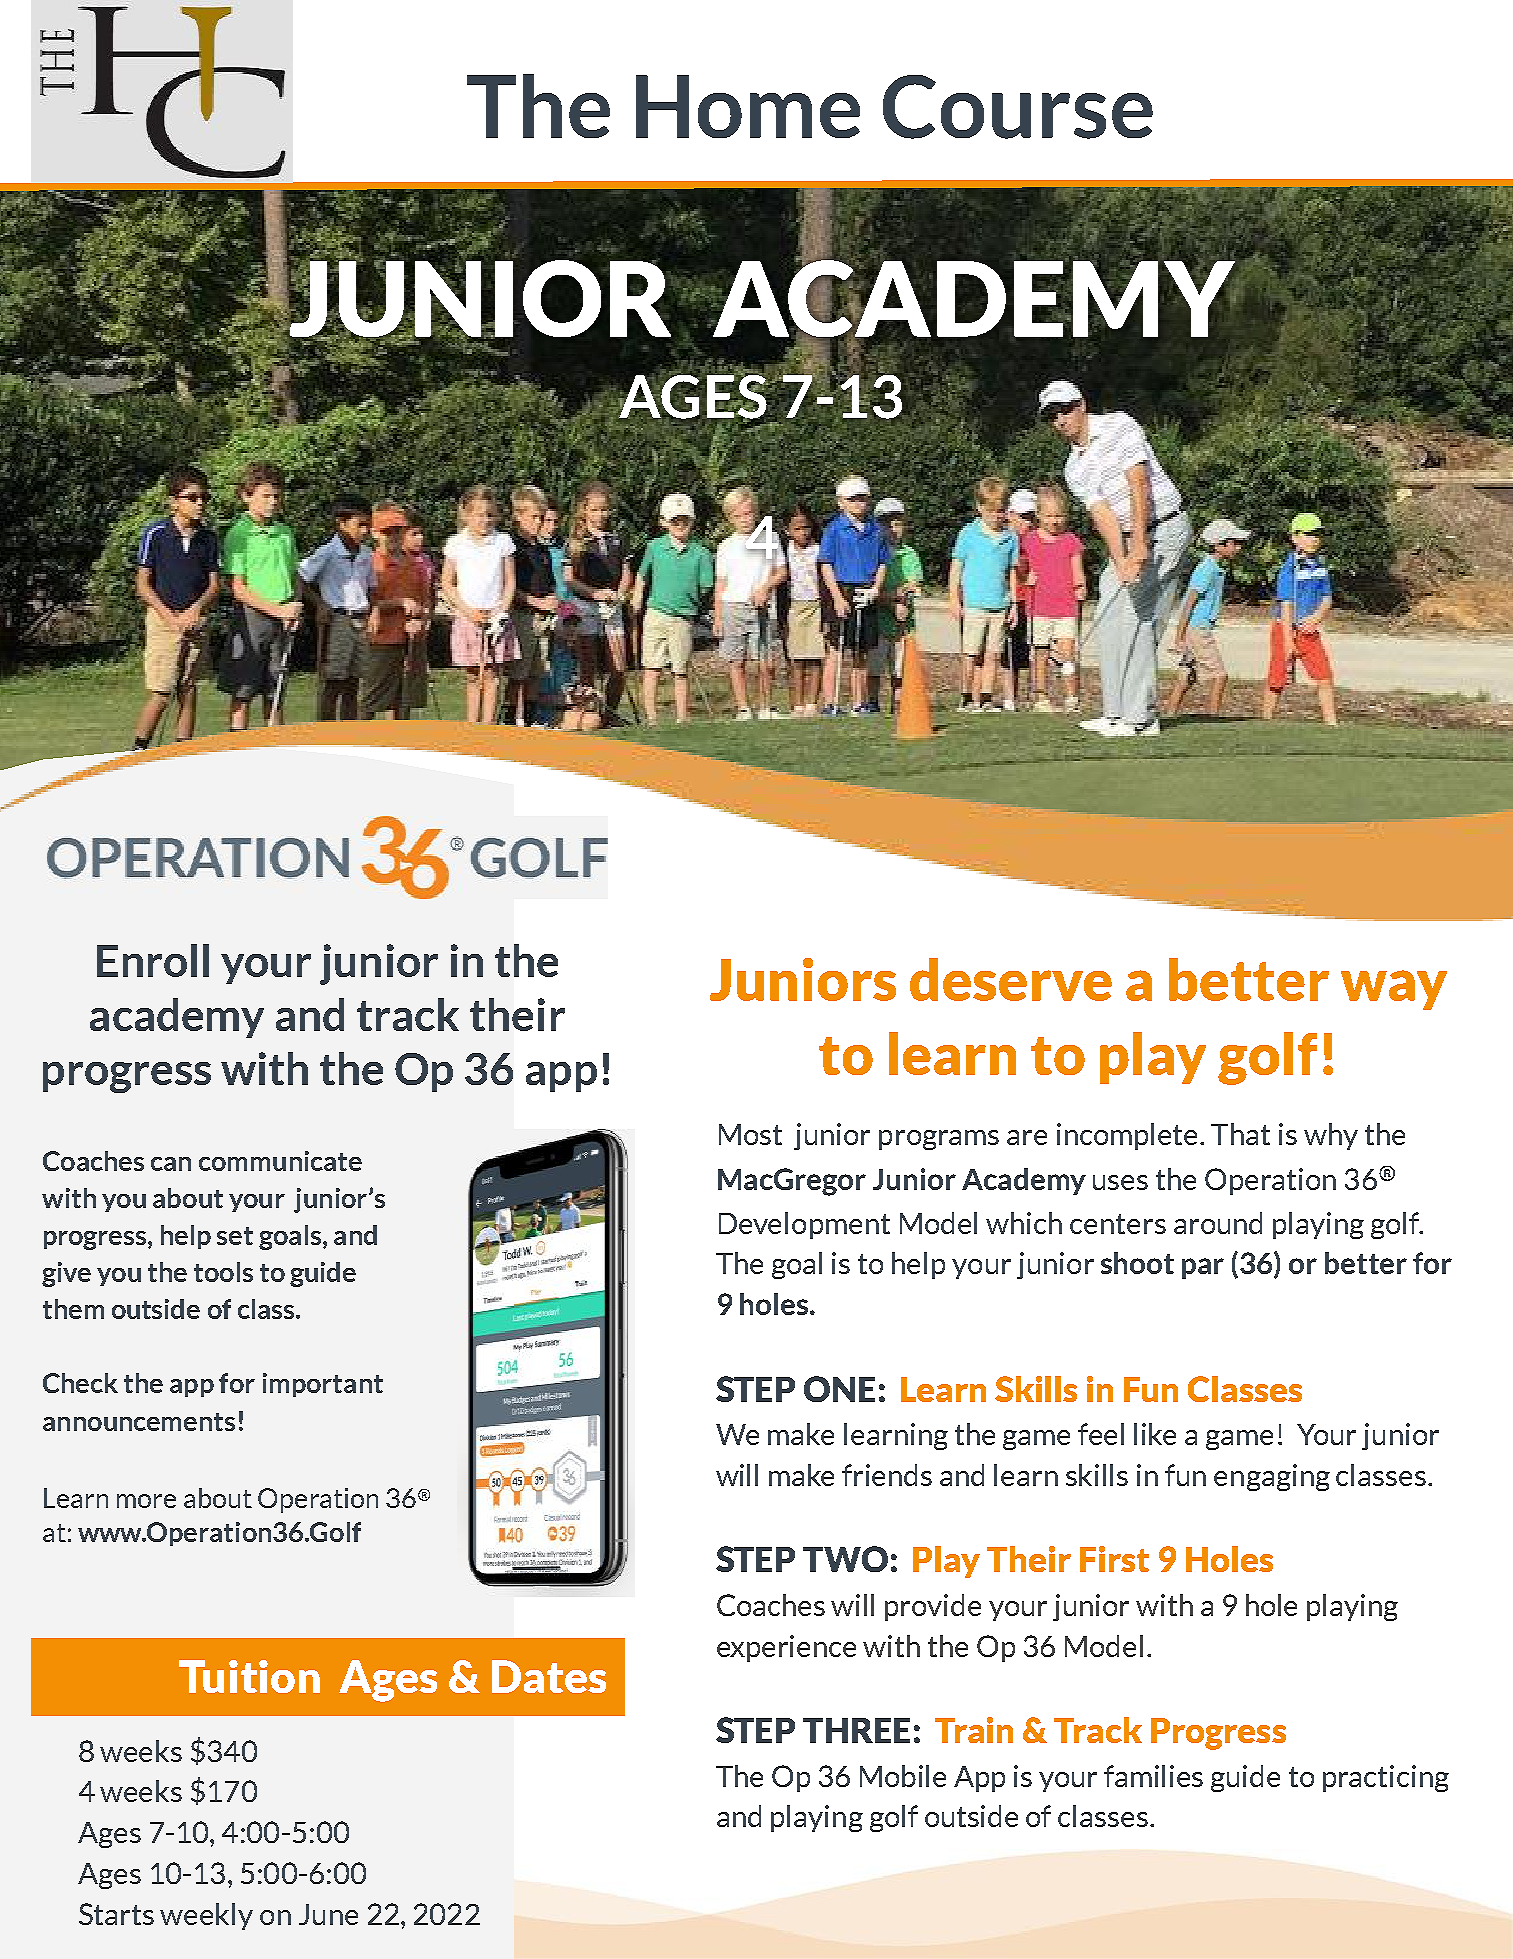 Image resolution: width=1513 pixels, height=1959 pixels. I want to click on Development, so click(804, 1225).
